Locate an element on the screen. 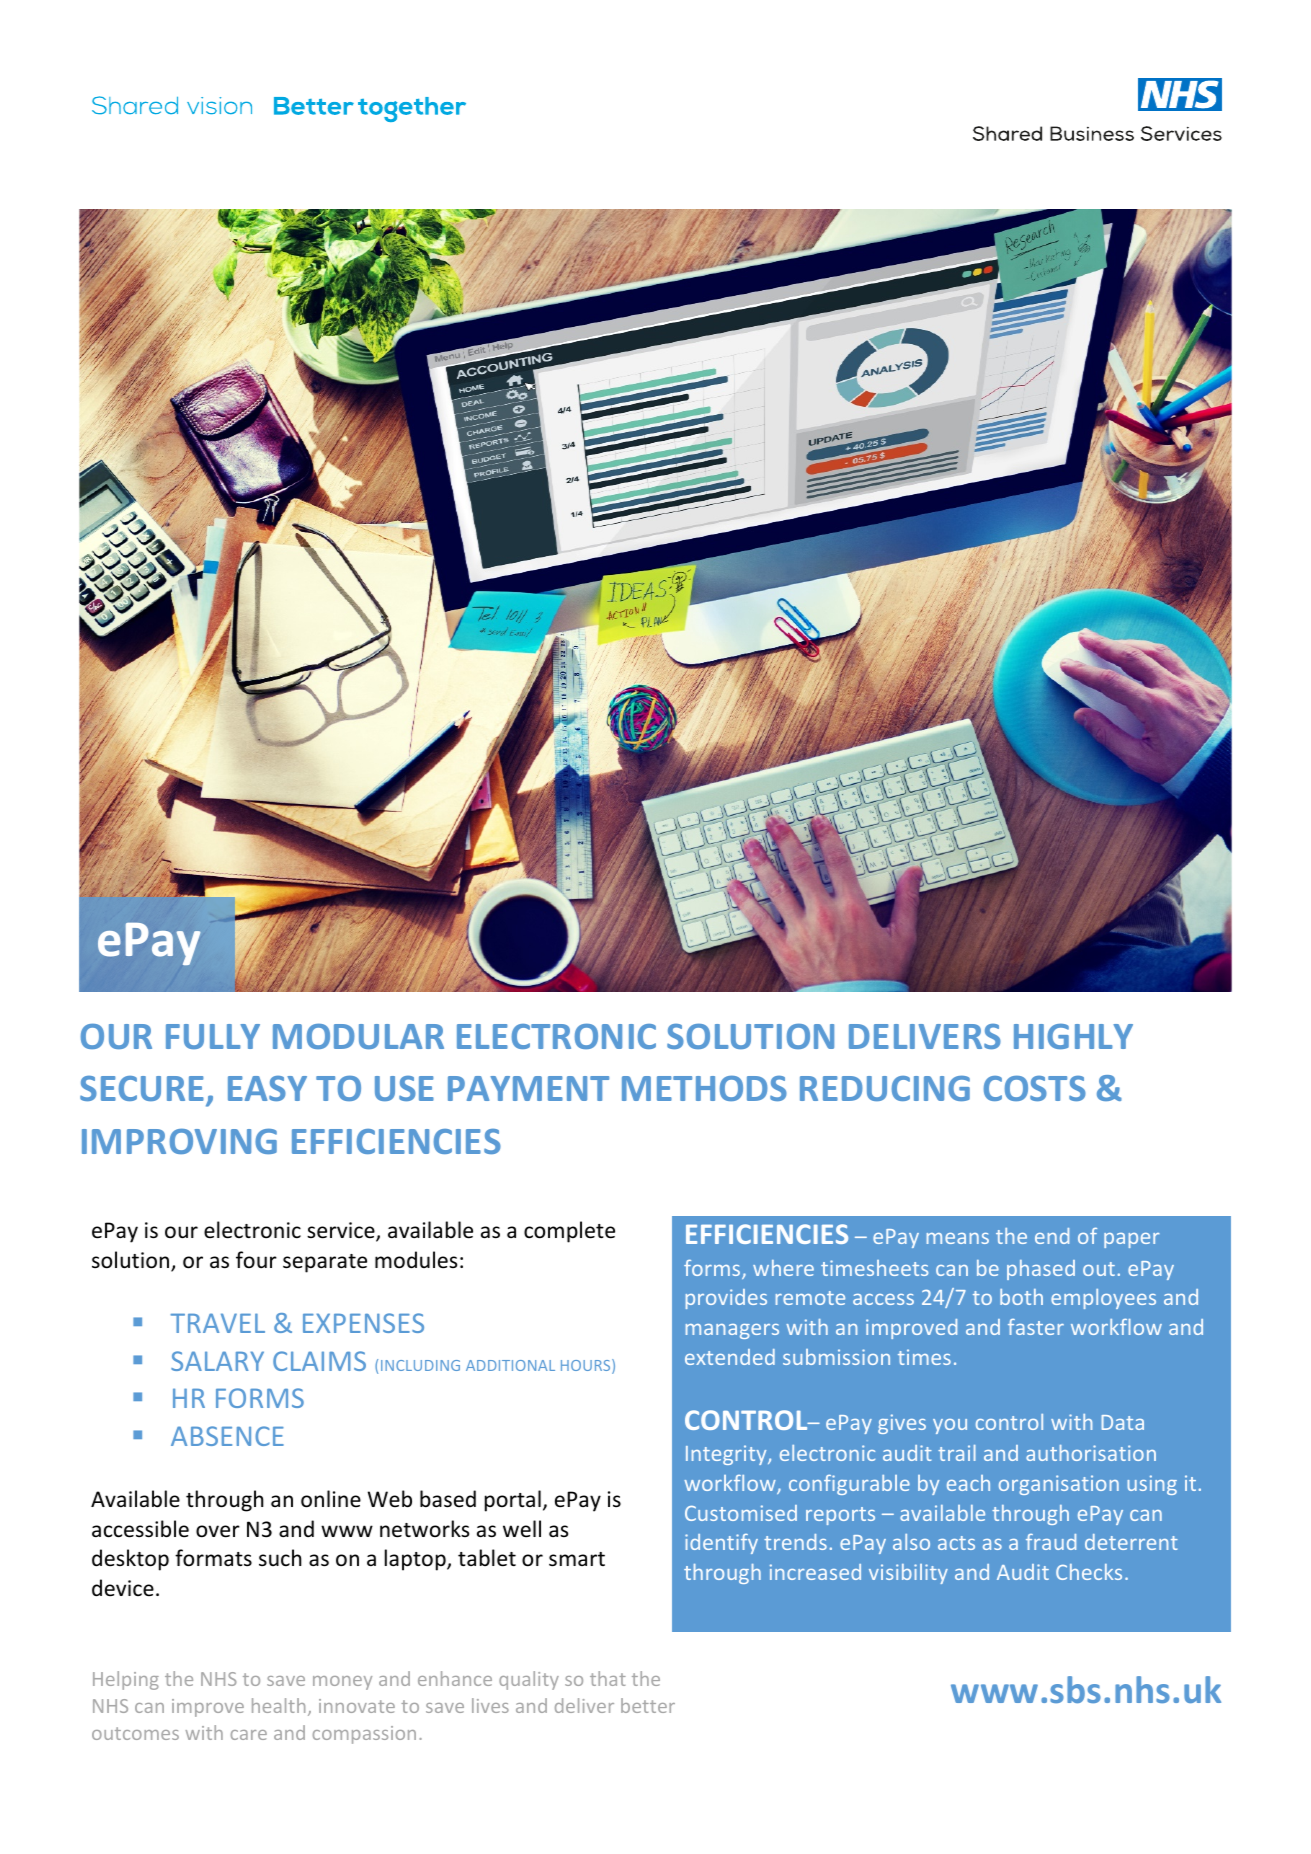 The height and width of the screenshot is (1854, 1311). extended is located at coordinates (730, 1357).
